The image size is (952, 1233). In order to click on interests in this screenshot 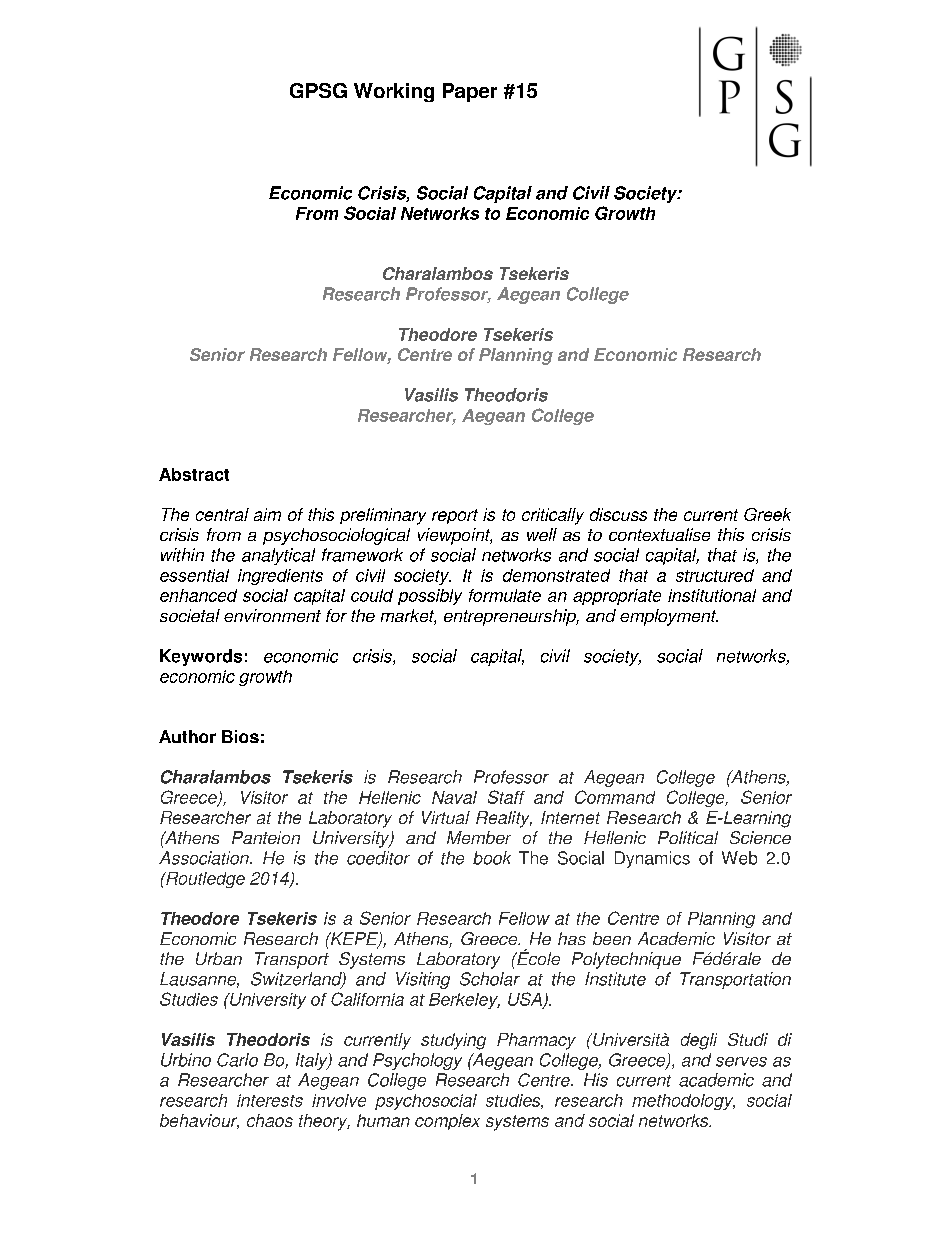, I will do `click(270, 1100)`.
